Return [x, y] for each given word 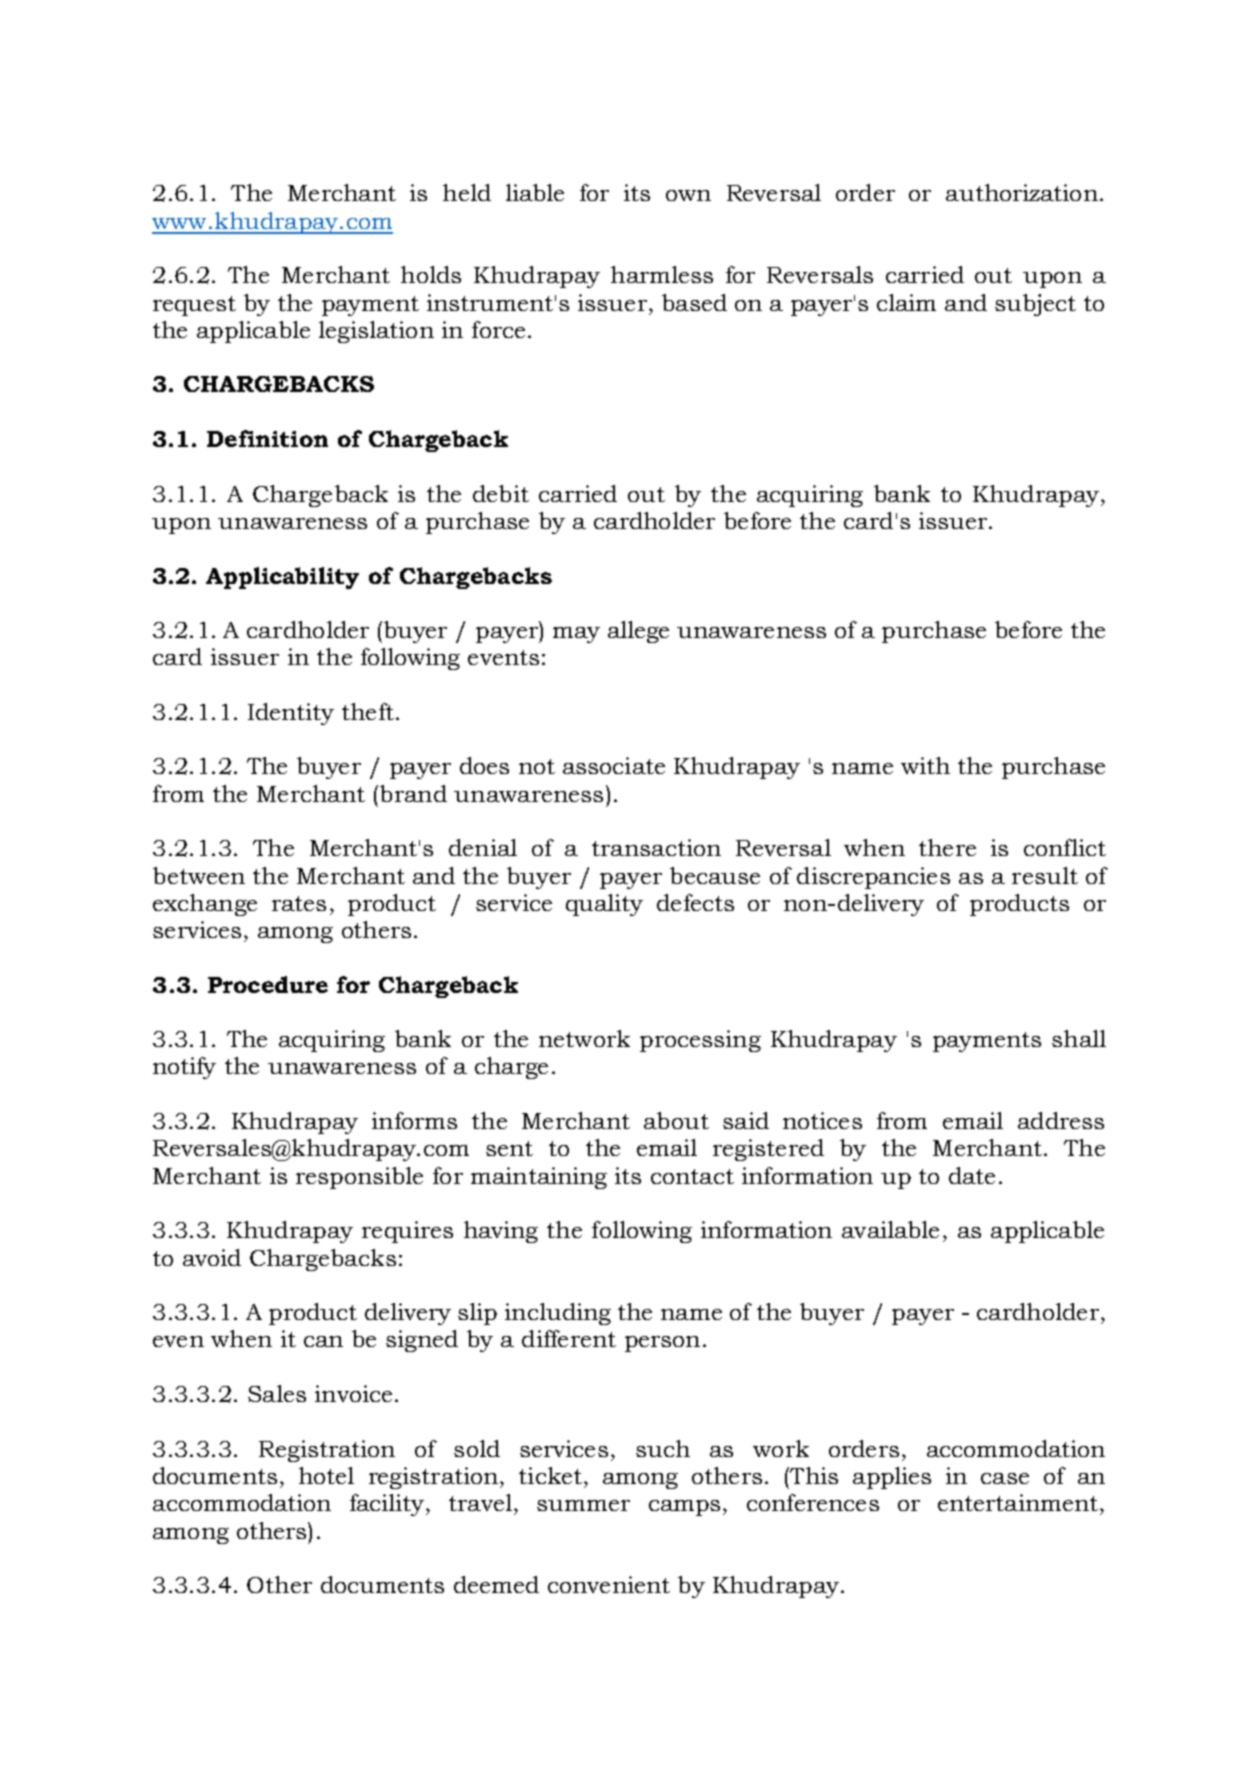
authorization [1022, 192]
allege [638, 632]
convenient [609, 1584]
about [676, 1120]
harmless [662, 274]
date [972, 1175]
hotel [326, 1475]
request [194, 306]
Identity [291, 714]
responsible [359, 1178]
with [925, 765]
